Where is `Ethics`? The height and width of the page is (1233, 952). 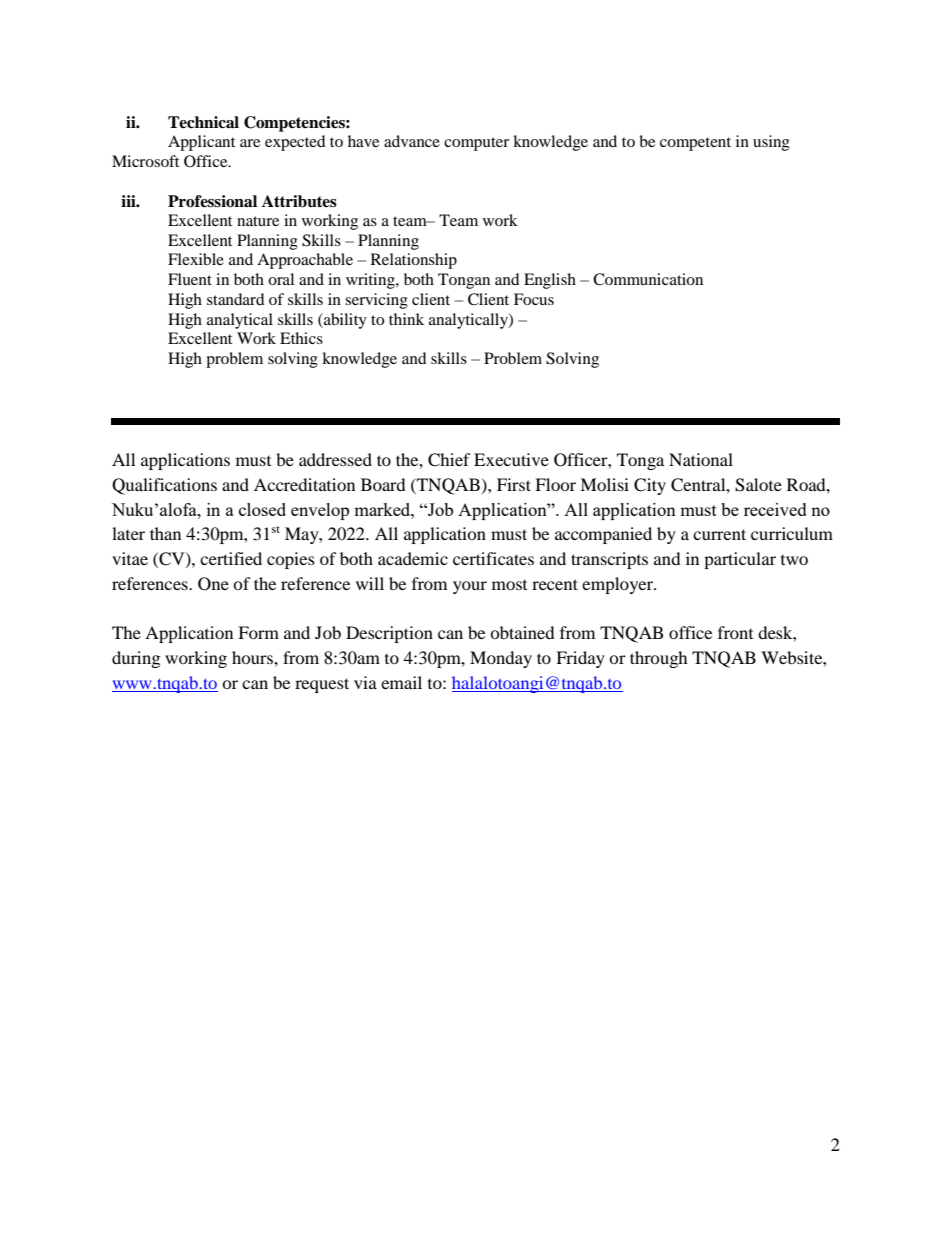
Ethics is located at coordinates (301, 338).
